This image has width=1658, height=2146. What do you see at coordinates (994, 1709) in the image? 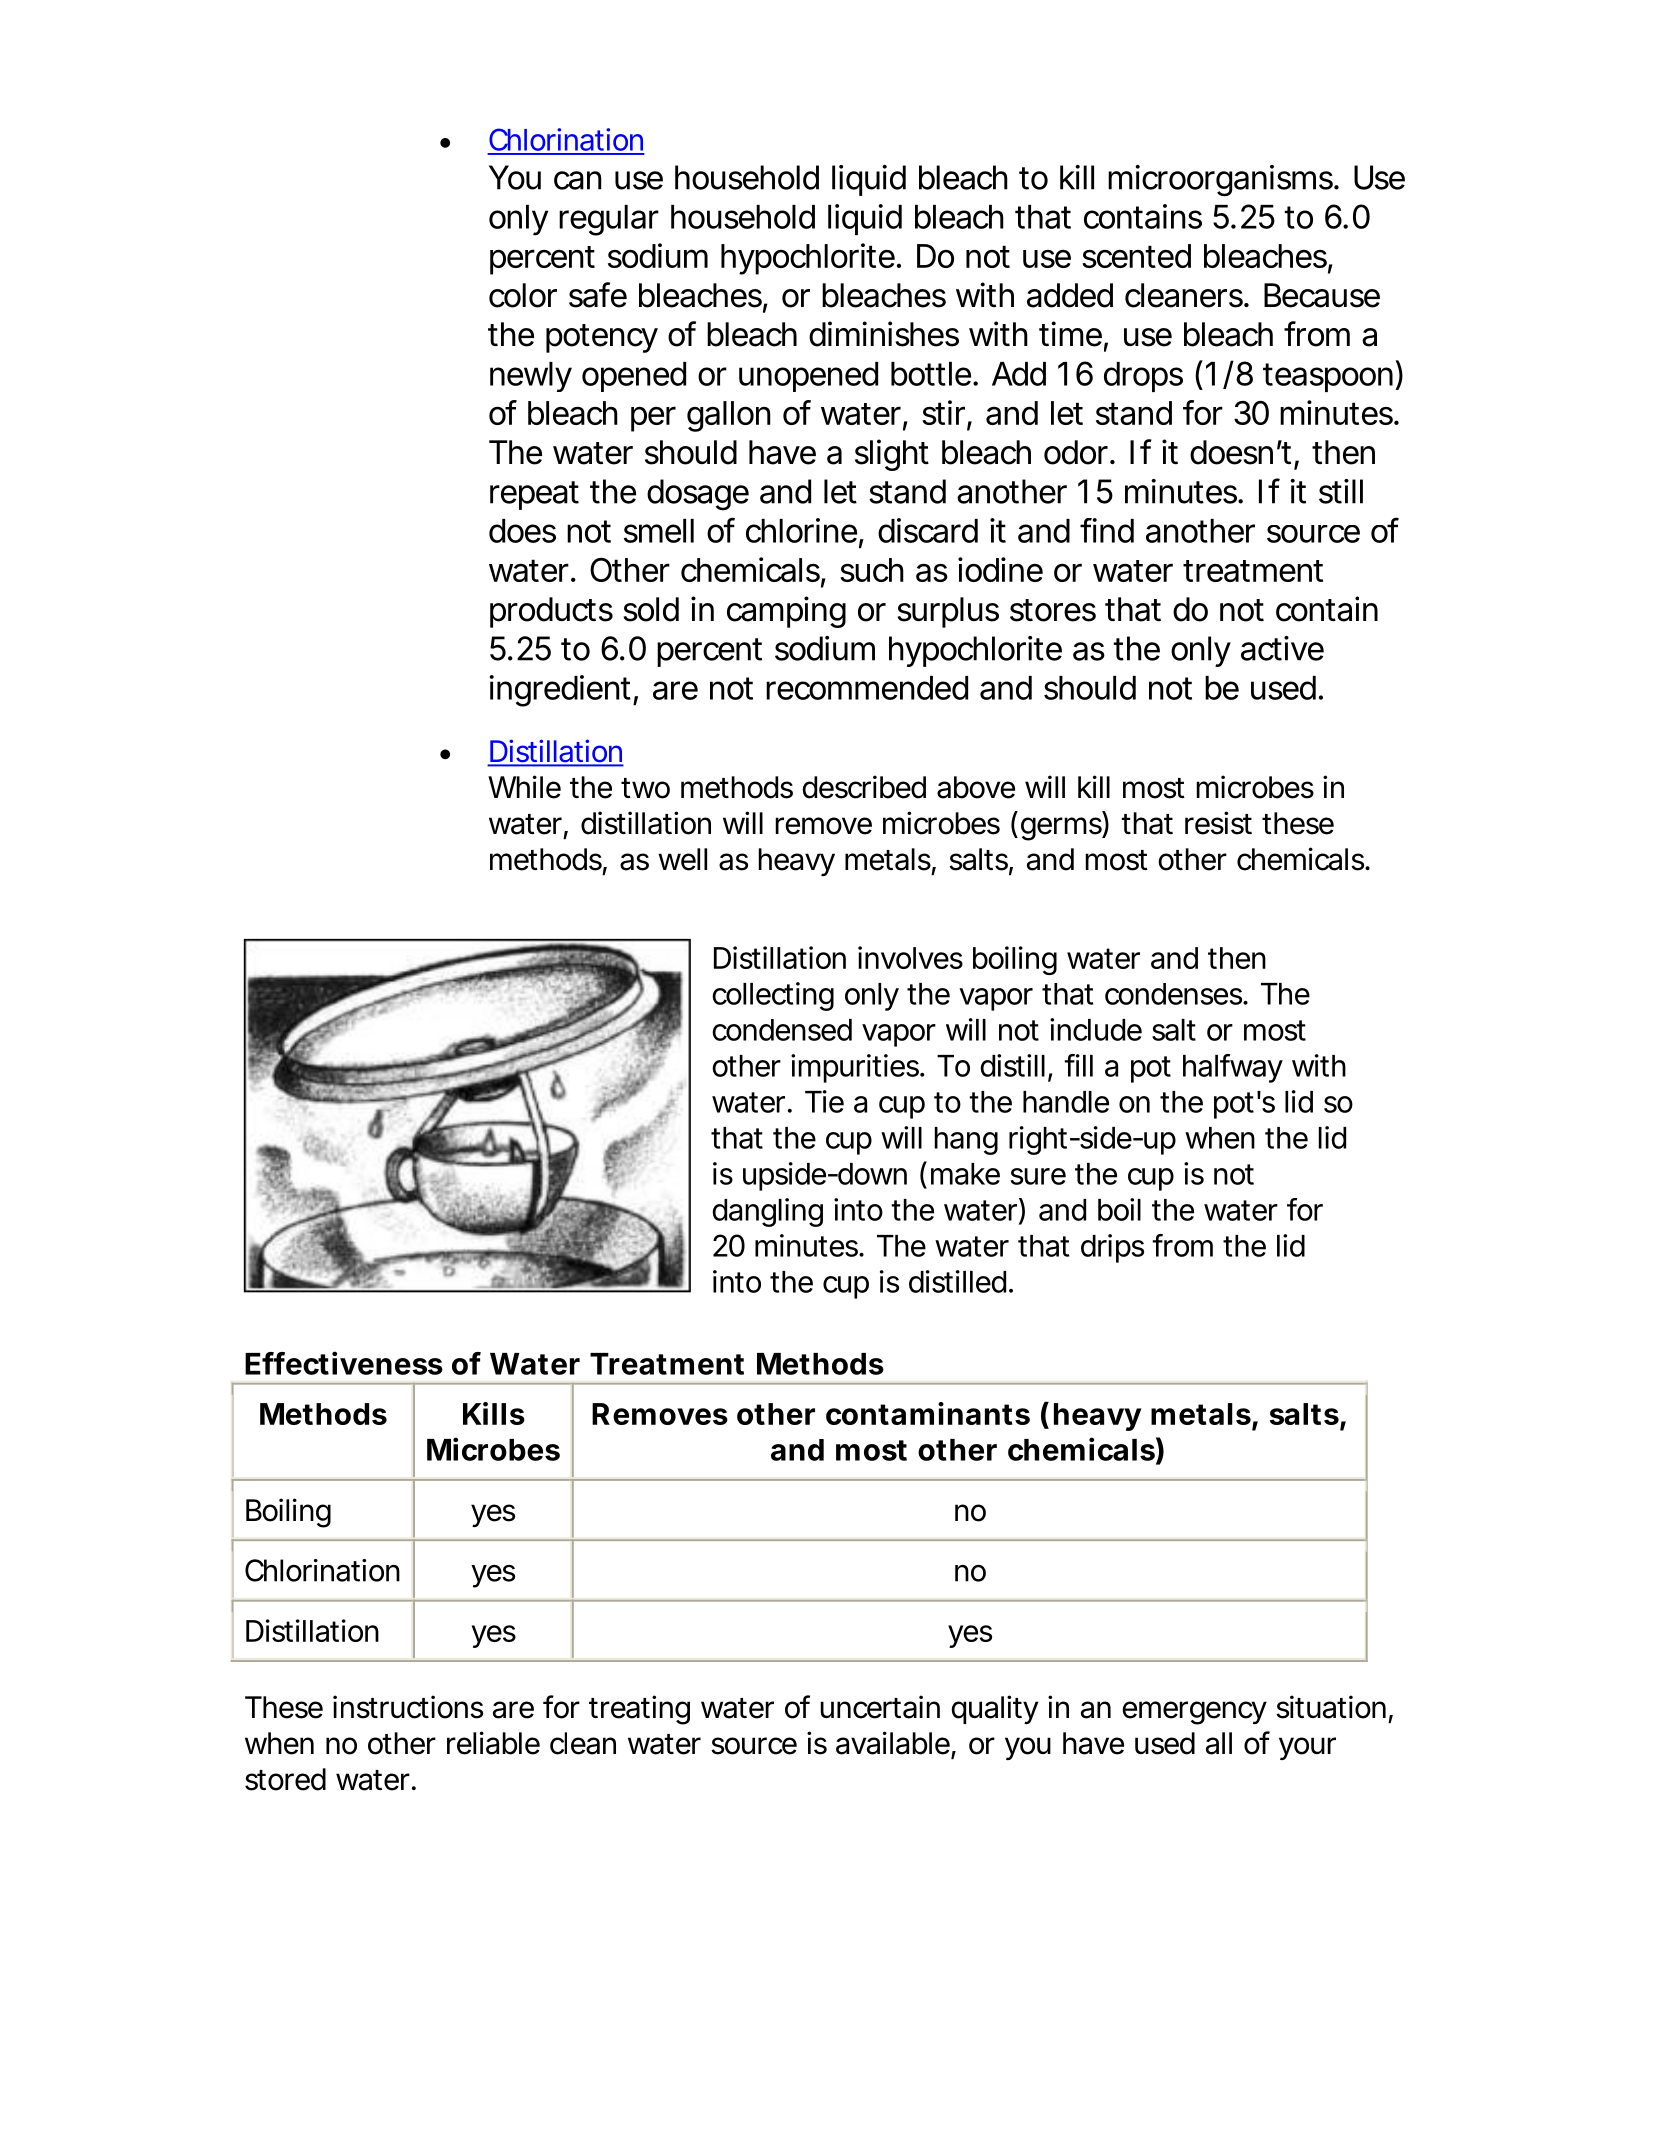
I see `quality` at bounding box center [994, 1709].
